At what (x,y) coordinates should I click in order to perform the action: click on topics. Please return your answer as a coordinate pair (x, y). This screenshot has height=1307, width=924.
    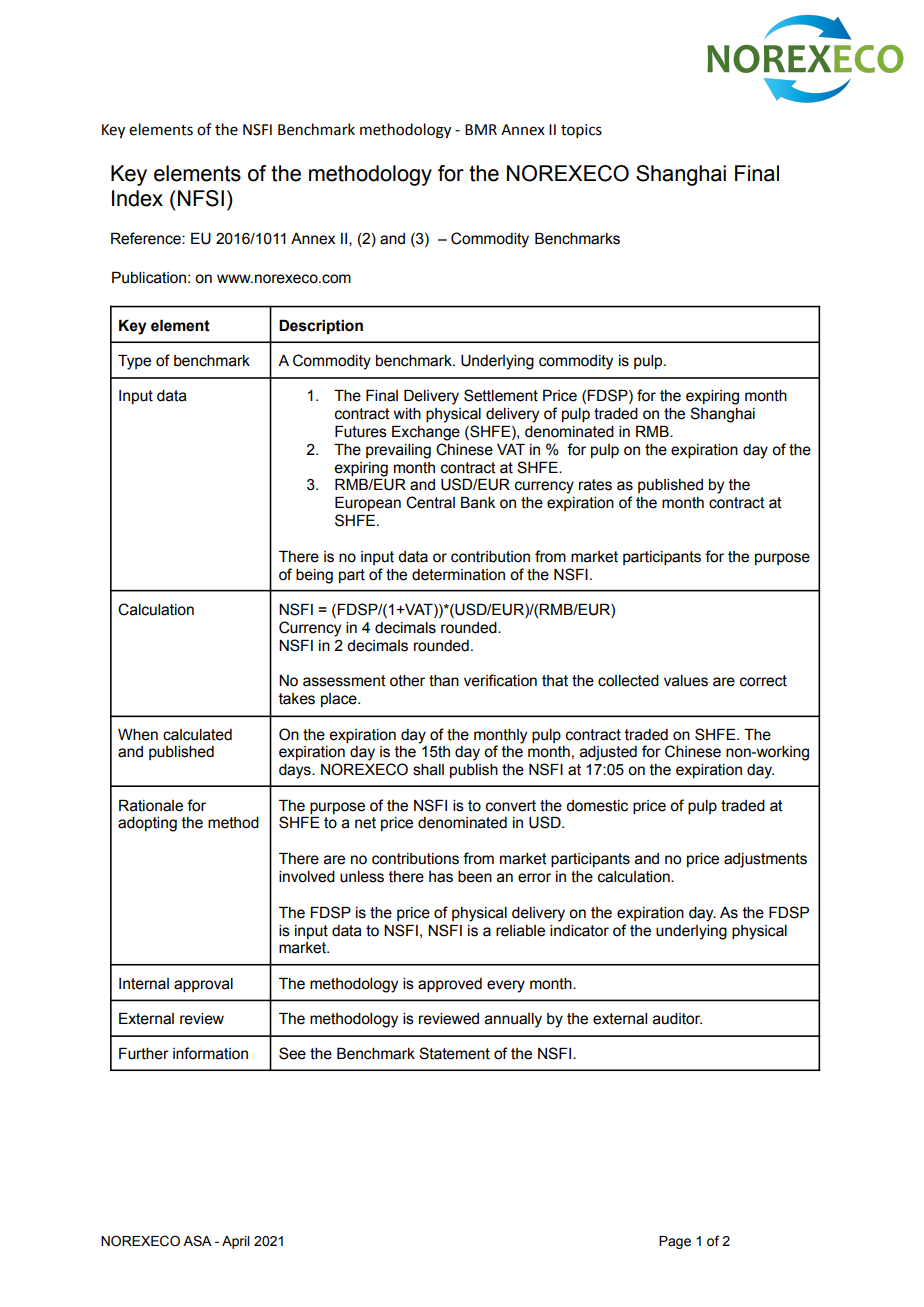
    Looking at the image, I should click on (581, 131).
